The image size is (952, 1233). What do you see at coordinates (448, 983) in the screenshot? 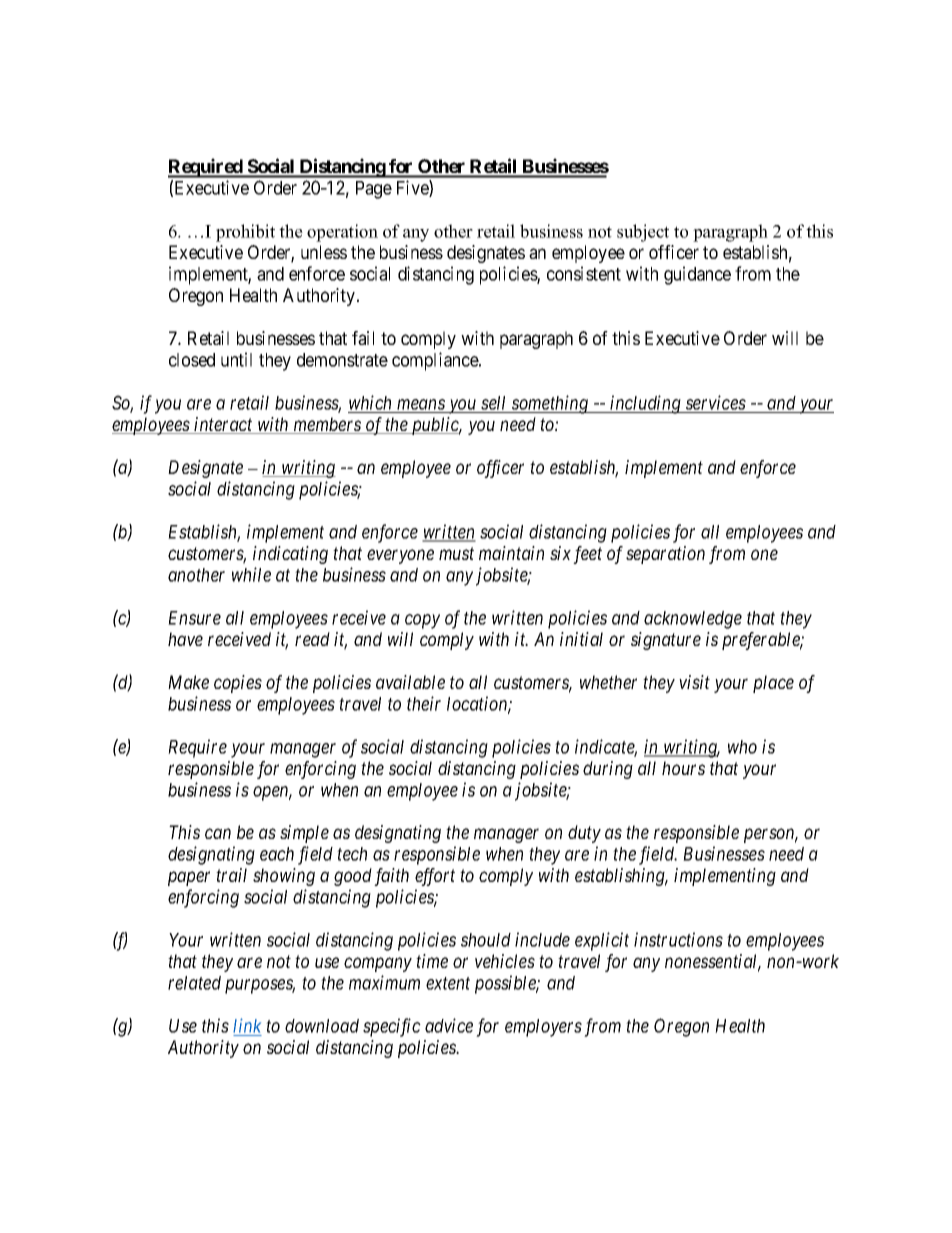
I see `extent` at bounding box center [448, 983].
